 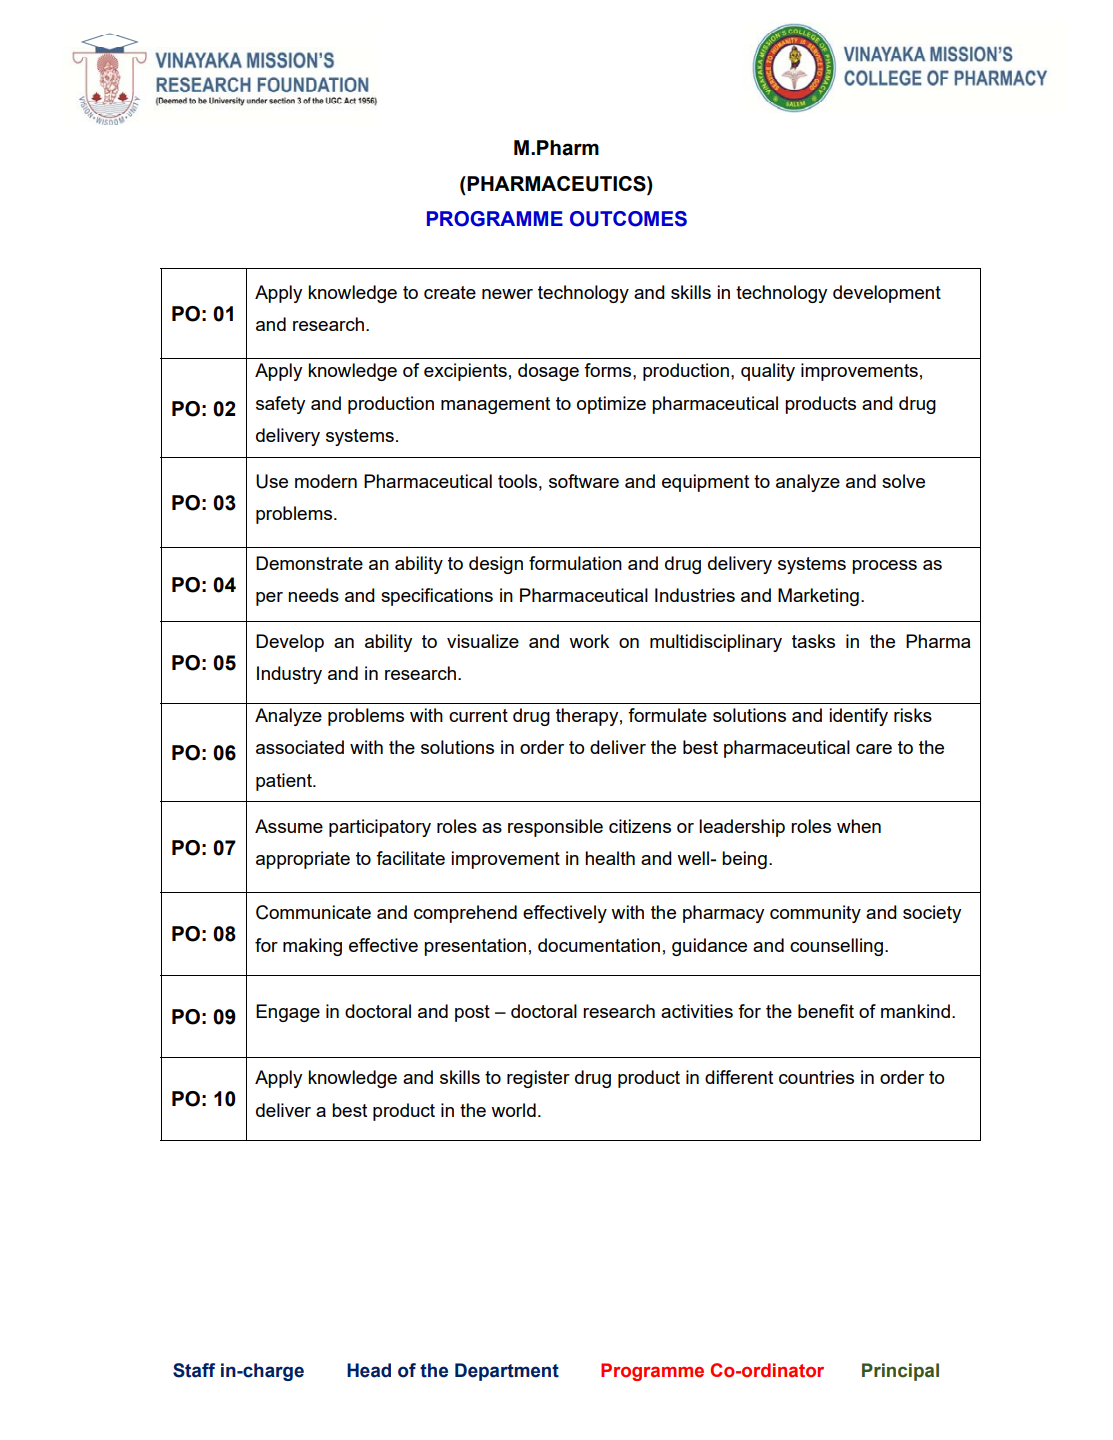 I want to click on Head, so click(x=369, y=1370).
